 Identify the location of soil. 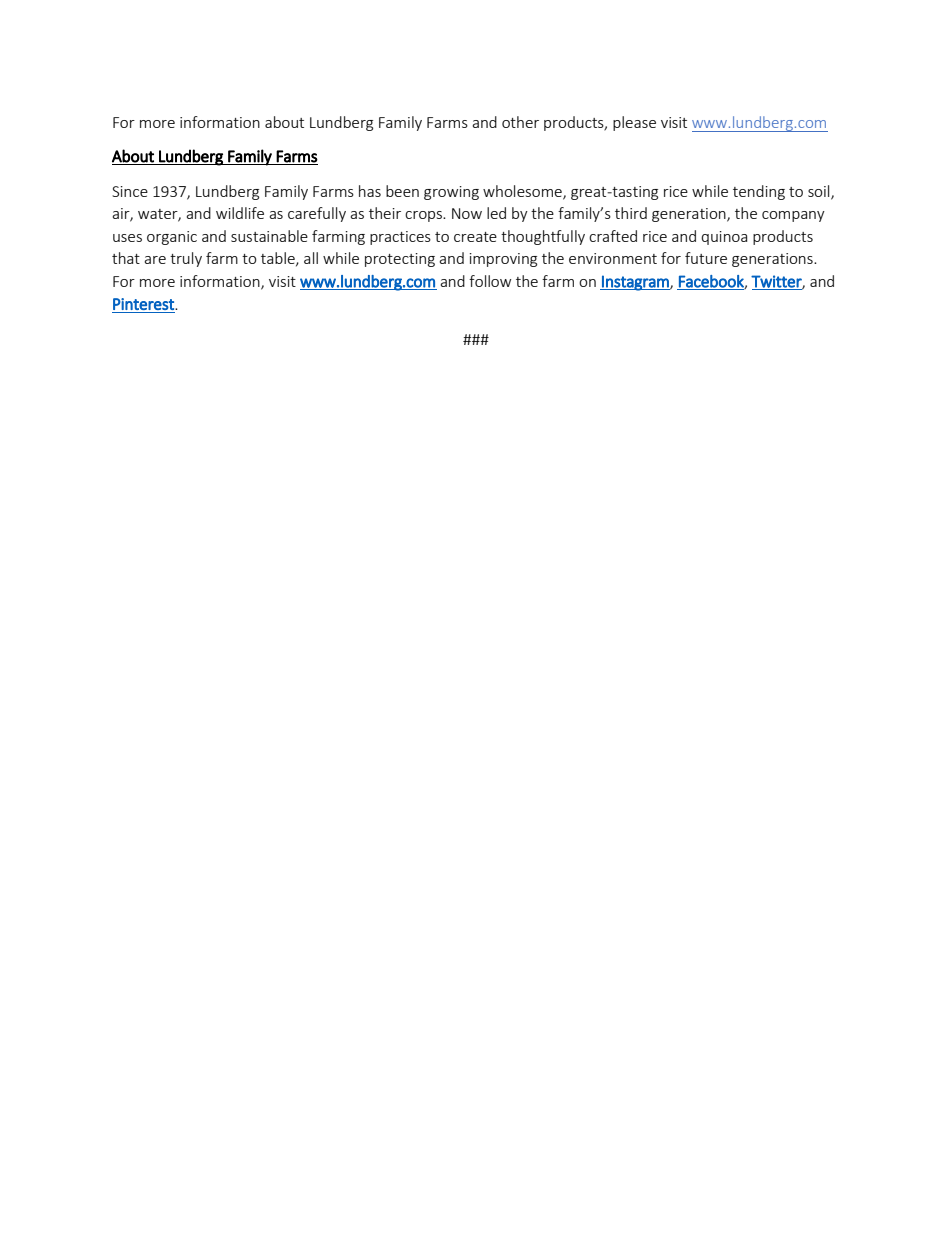
(820, 192).
